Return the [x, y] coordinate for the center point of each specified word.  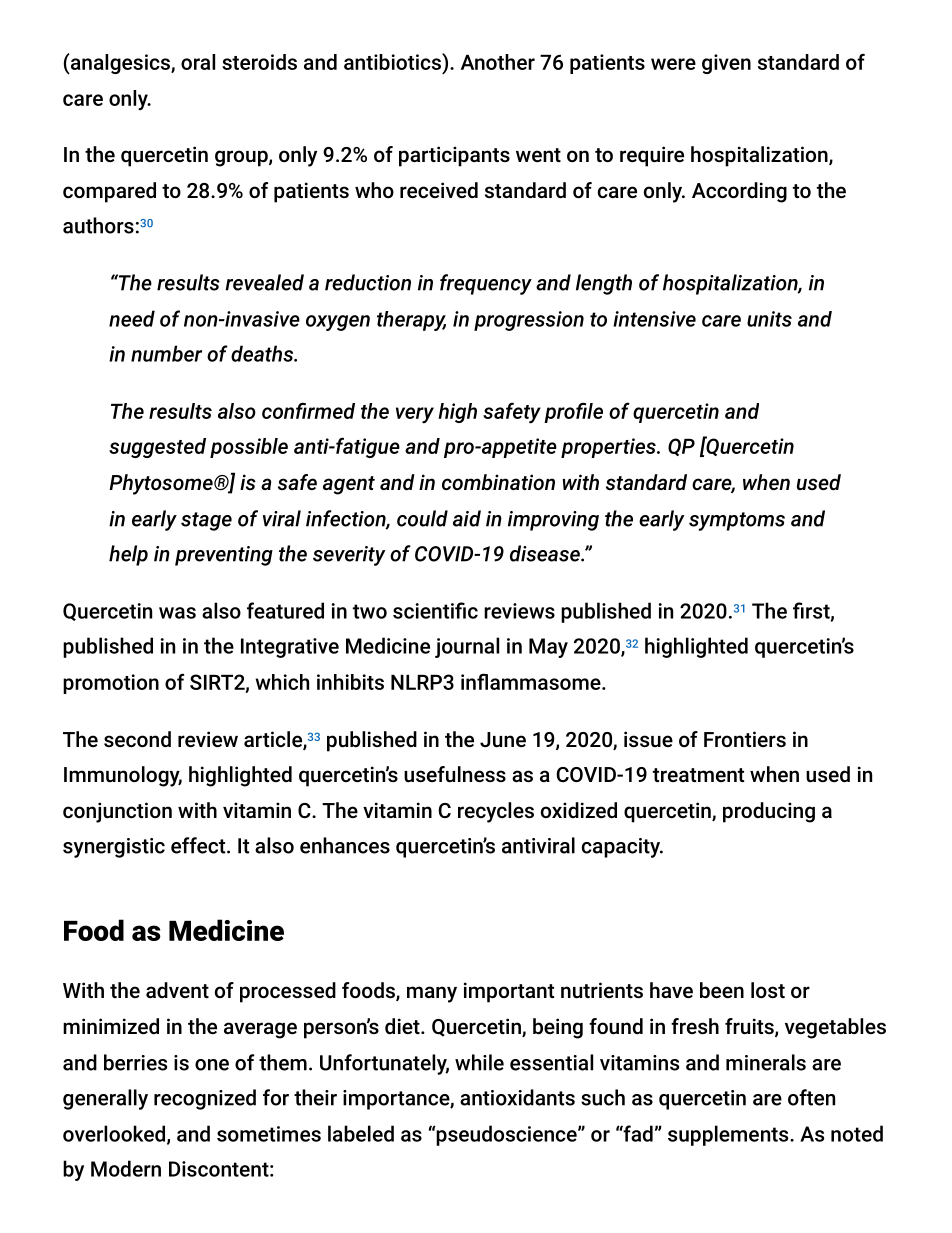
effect [199, 845]
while [479, 1062]
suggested [157, 448]
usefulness [455, 774]
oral [198, 62]
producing [769, 812]
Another [498, 62]
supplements [729, 1135]
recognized [205, 1099]
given [726, 64]
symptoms [737, 521]
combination [498, 482]
